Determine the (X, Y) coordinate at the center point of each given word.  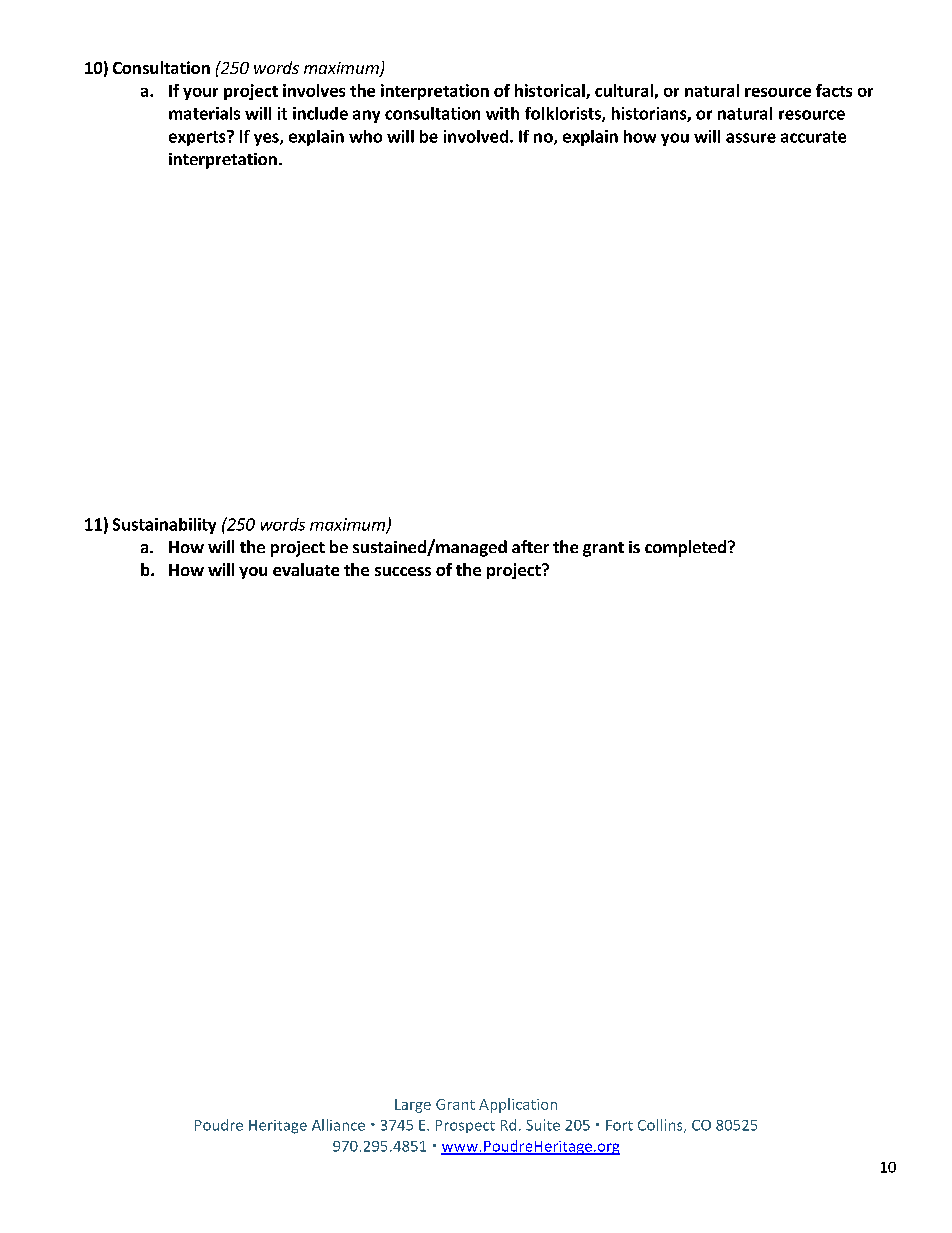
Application (518, 1105)
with (502, 113)
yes (267, 139)
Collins (661, 1126)
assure (751, 138)
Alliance (338, 1125)
